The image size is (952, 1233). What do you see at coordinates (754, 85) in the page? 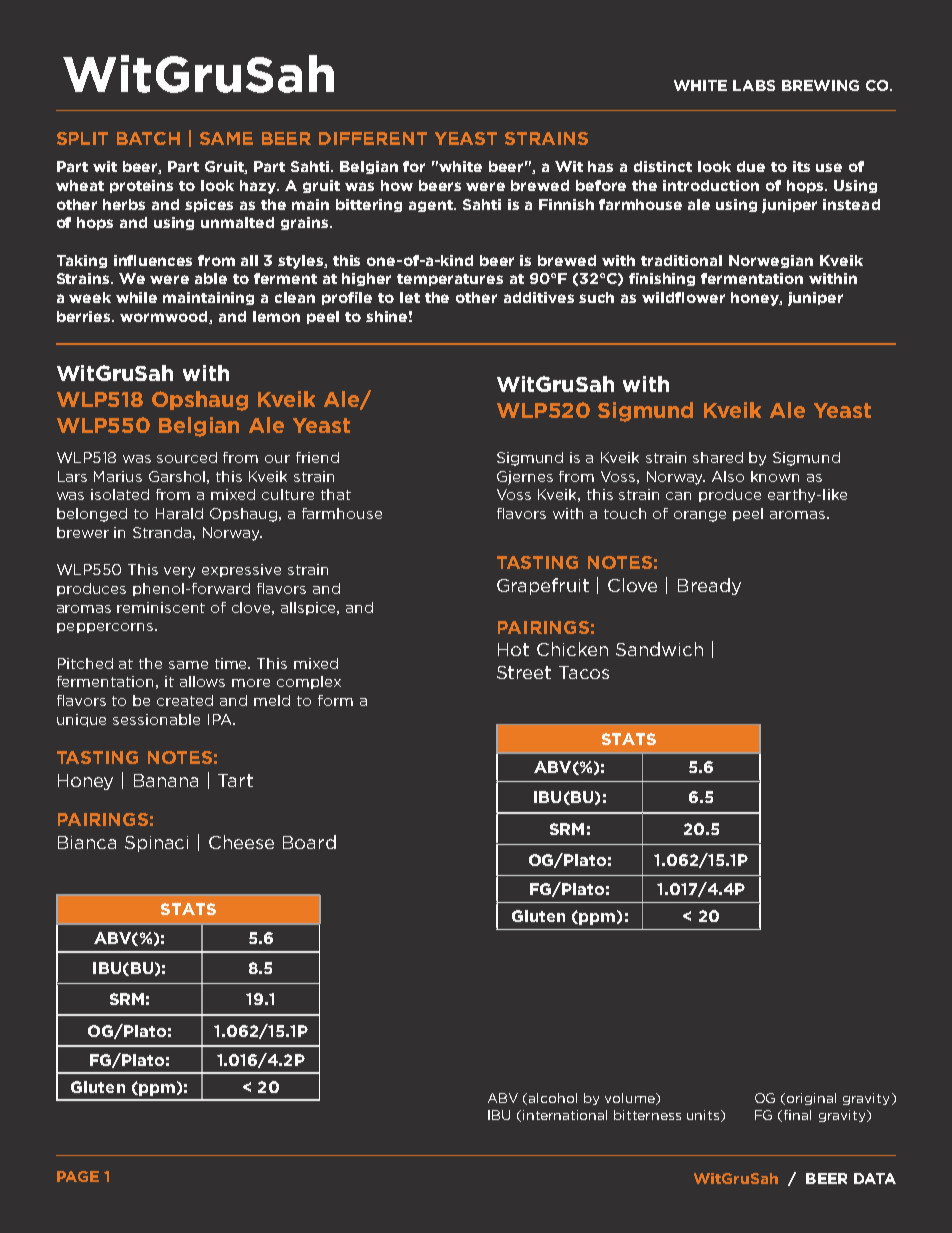
I see `LABS` at bounding box center [754, 85].
